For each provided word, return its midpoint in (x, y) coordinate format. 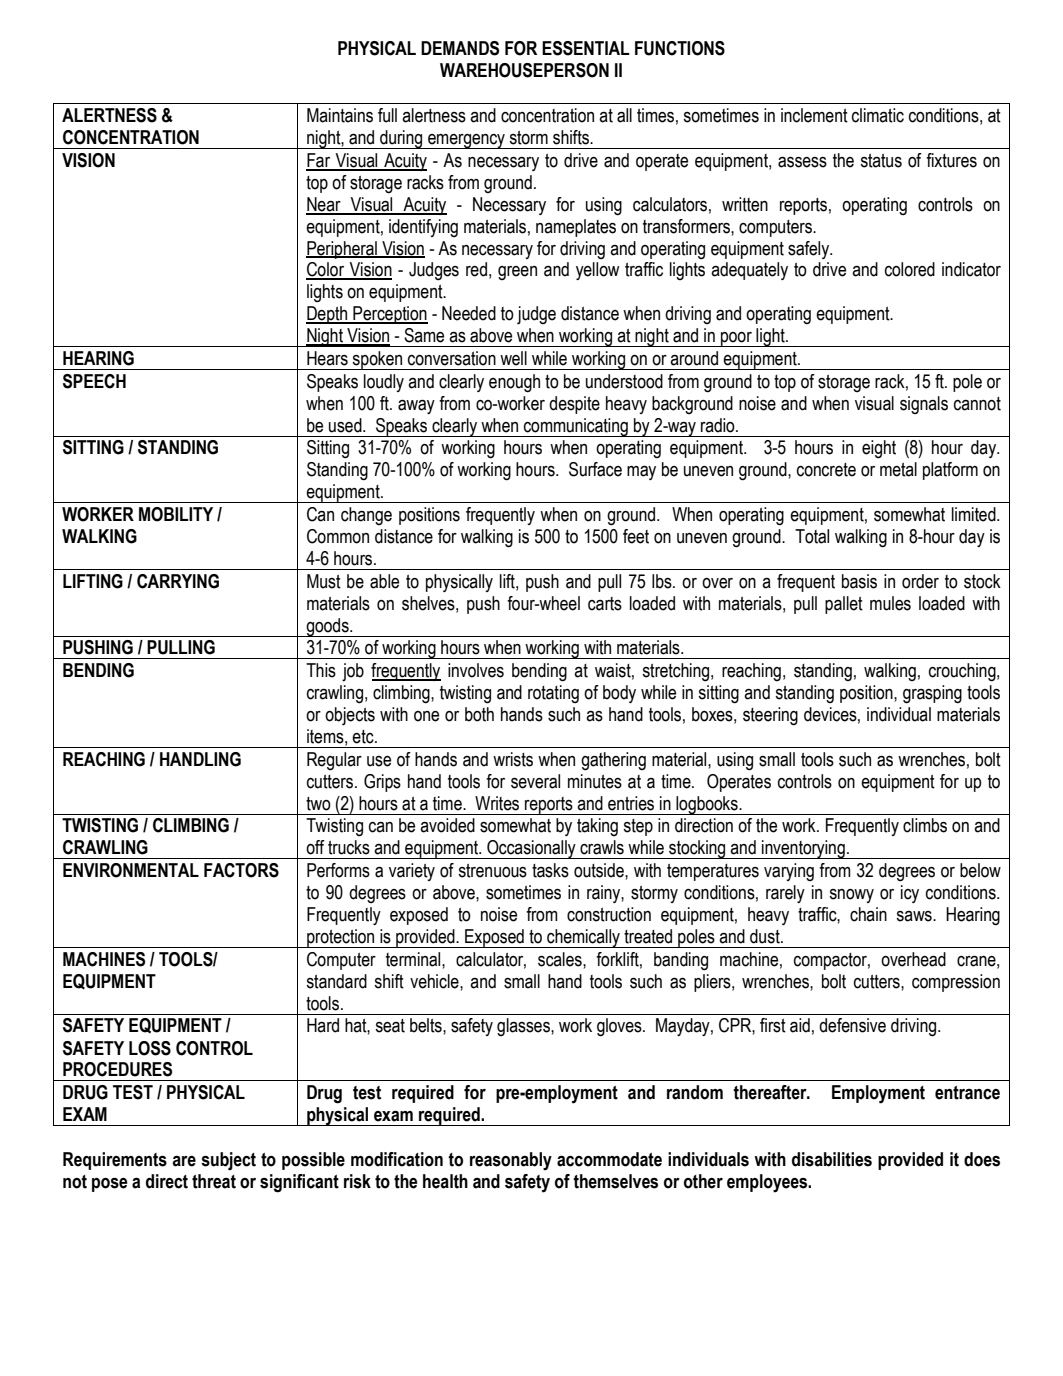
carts (605, 604)
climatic (878, 115)
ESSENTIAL (586, 48)
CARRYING (178, 581)
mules (890, 603)
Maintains (340, 115)
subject (228, 1161)
